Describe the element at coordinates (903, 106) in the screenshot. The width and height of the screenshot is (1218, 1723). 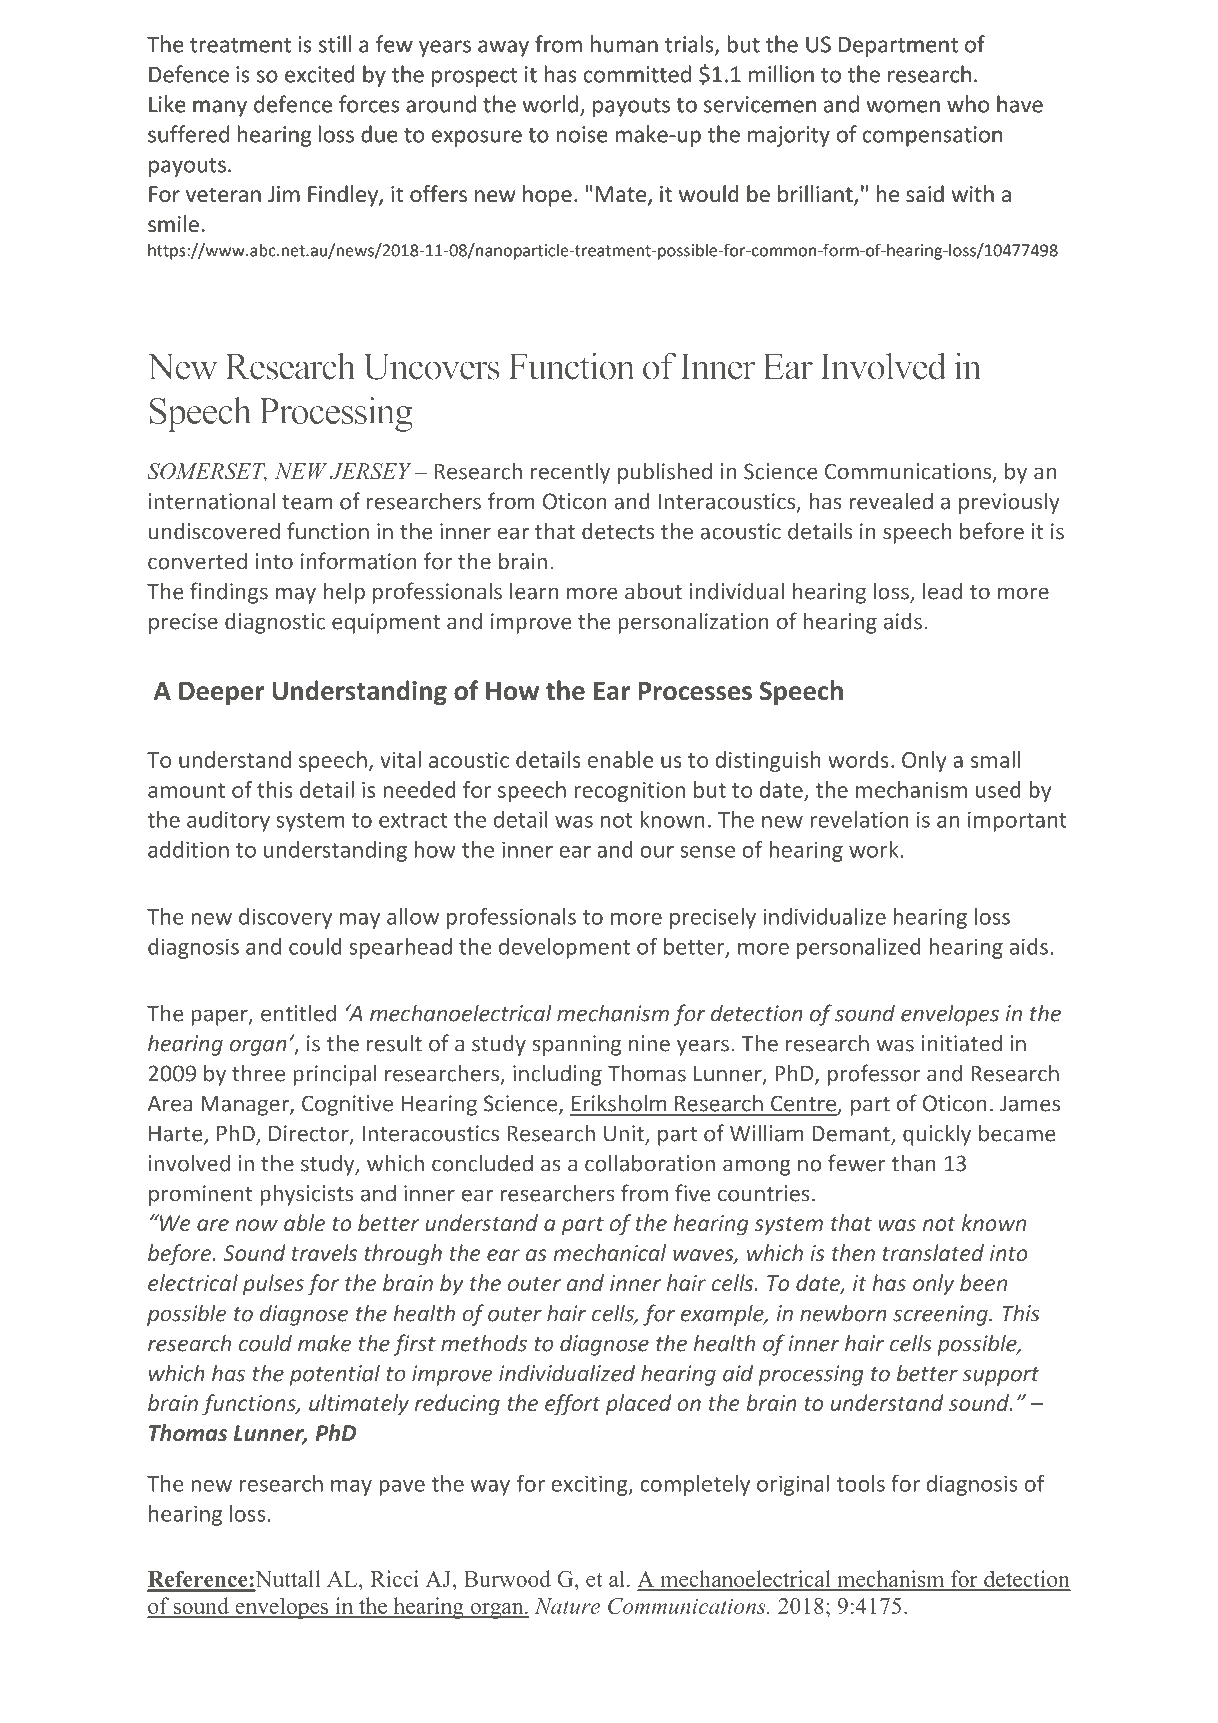
I see `women` at that location.
